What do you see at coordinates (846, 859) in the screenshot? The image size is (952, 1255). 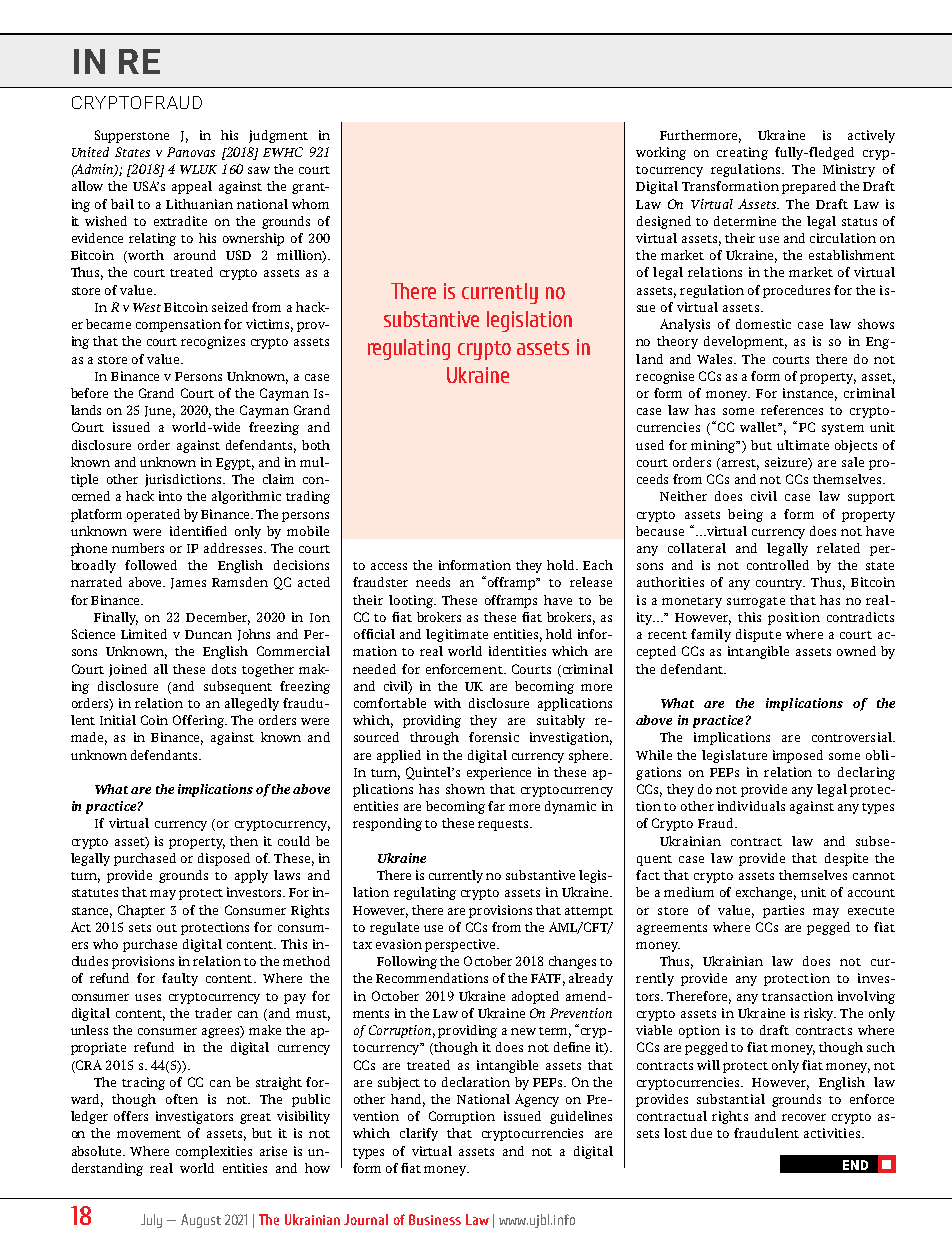 I see `despite` at bounding box center [846, 859].
